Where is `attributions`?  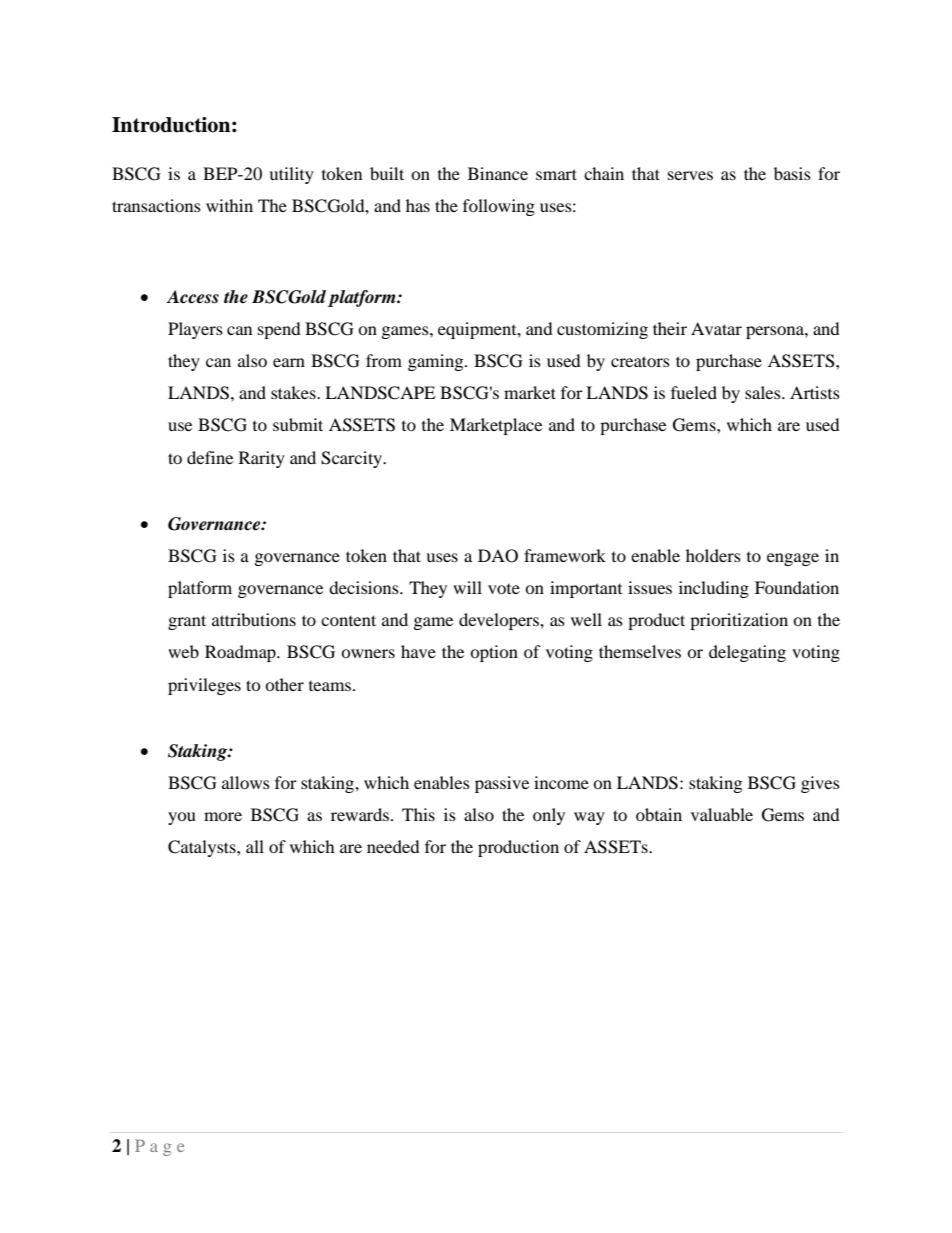
attributions is located at coordinates (254, 619).
